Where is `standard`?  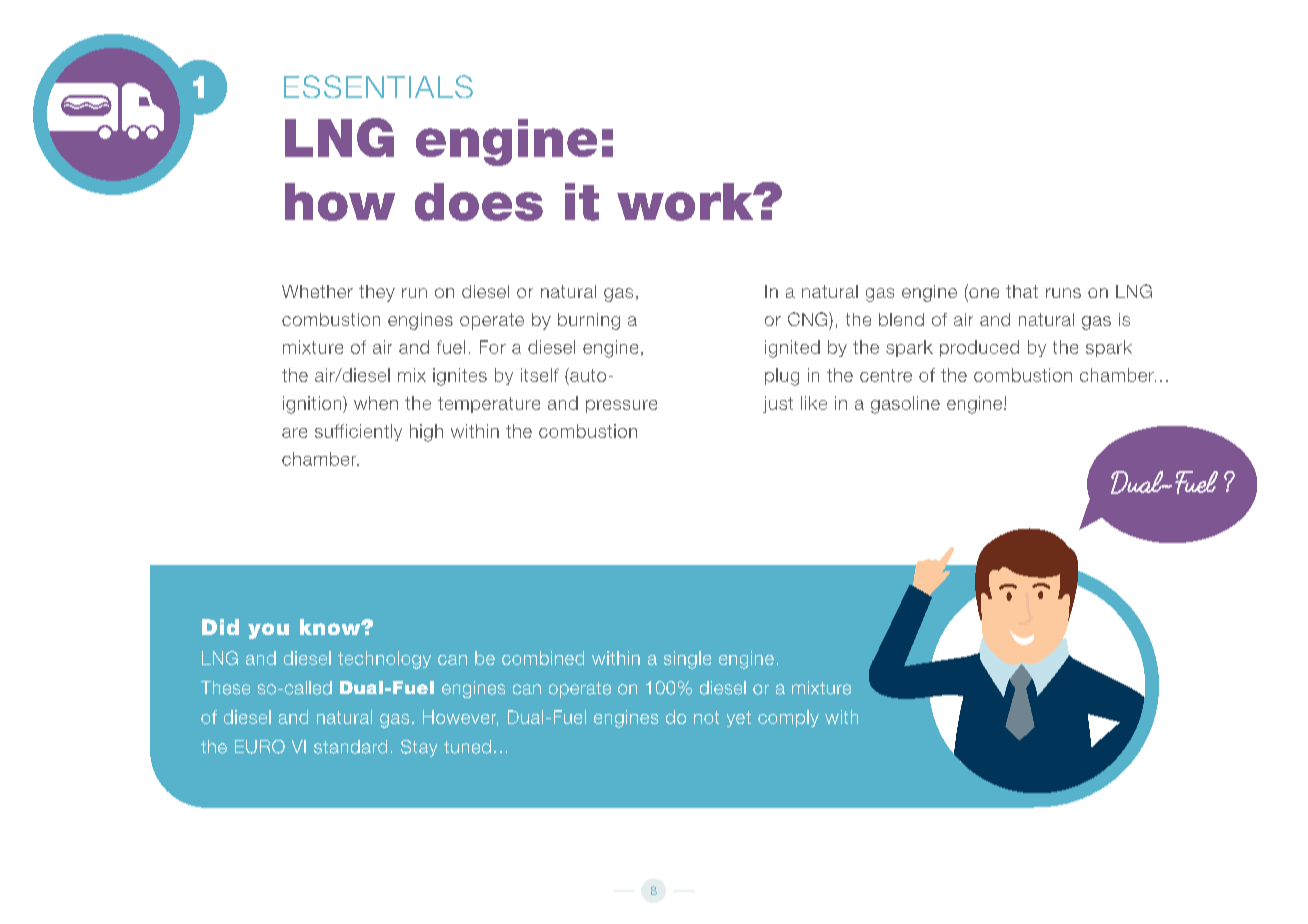
standard is located at coordinates (350, 747).
